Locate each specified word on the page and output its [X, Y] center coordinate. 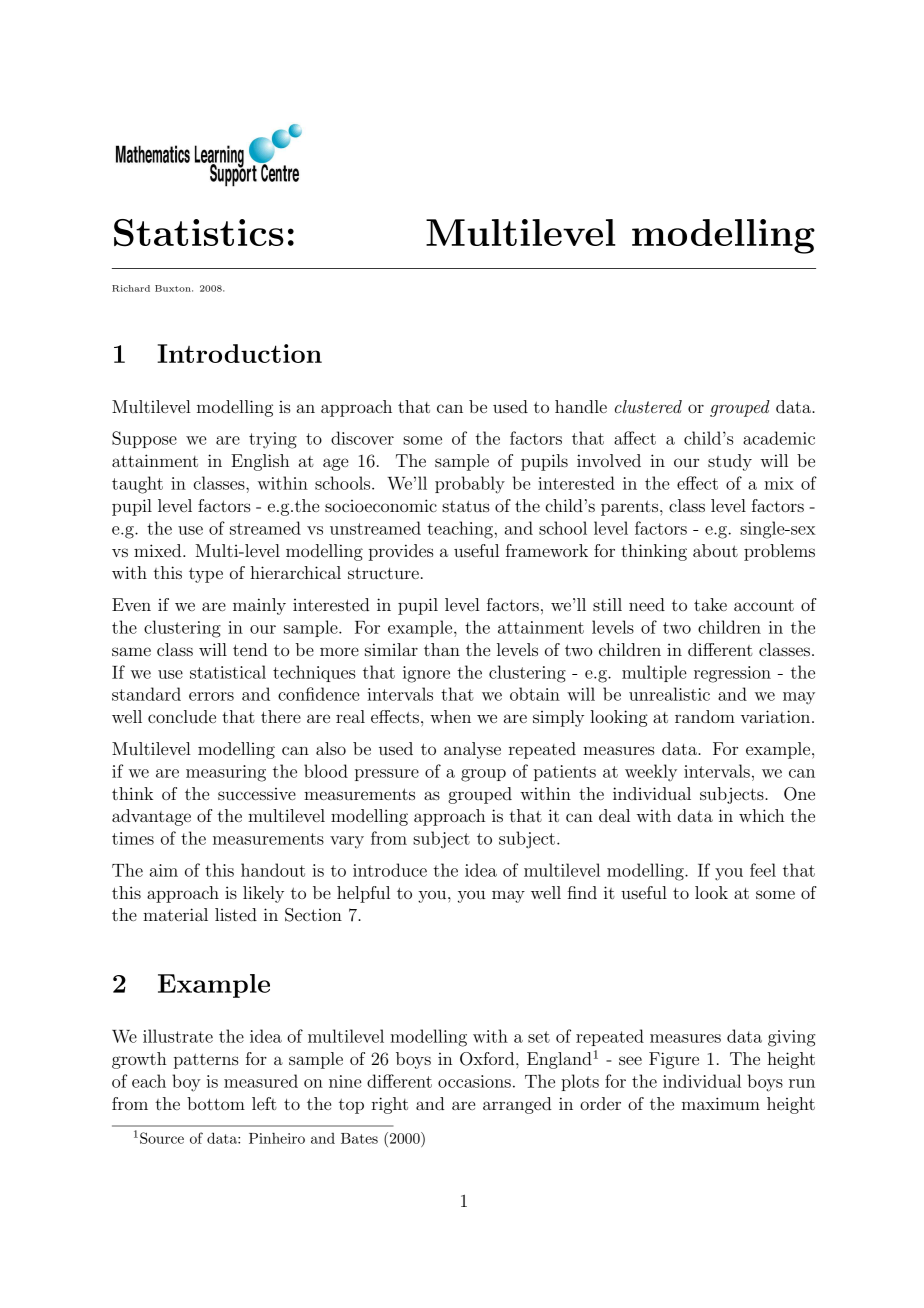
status [466, 506]
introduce [390, 870]
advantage [151, 817]
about [715, 550]
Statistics [199, 233]
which [761, 815]
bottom [216, 1103]
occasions [474, 1081]
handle [581, 406]
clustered [648, 406]
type [206, 575]
